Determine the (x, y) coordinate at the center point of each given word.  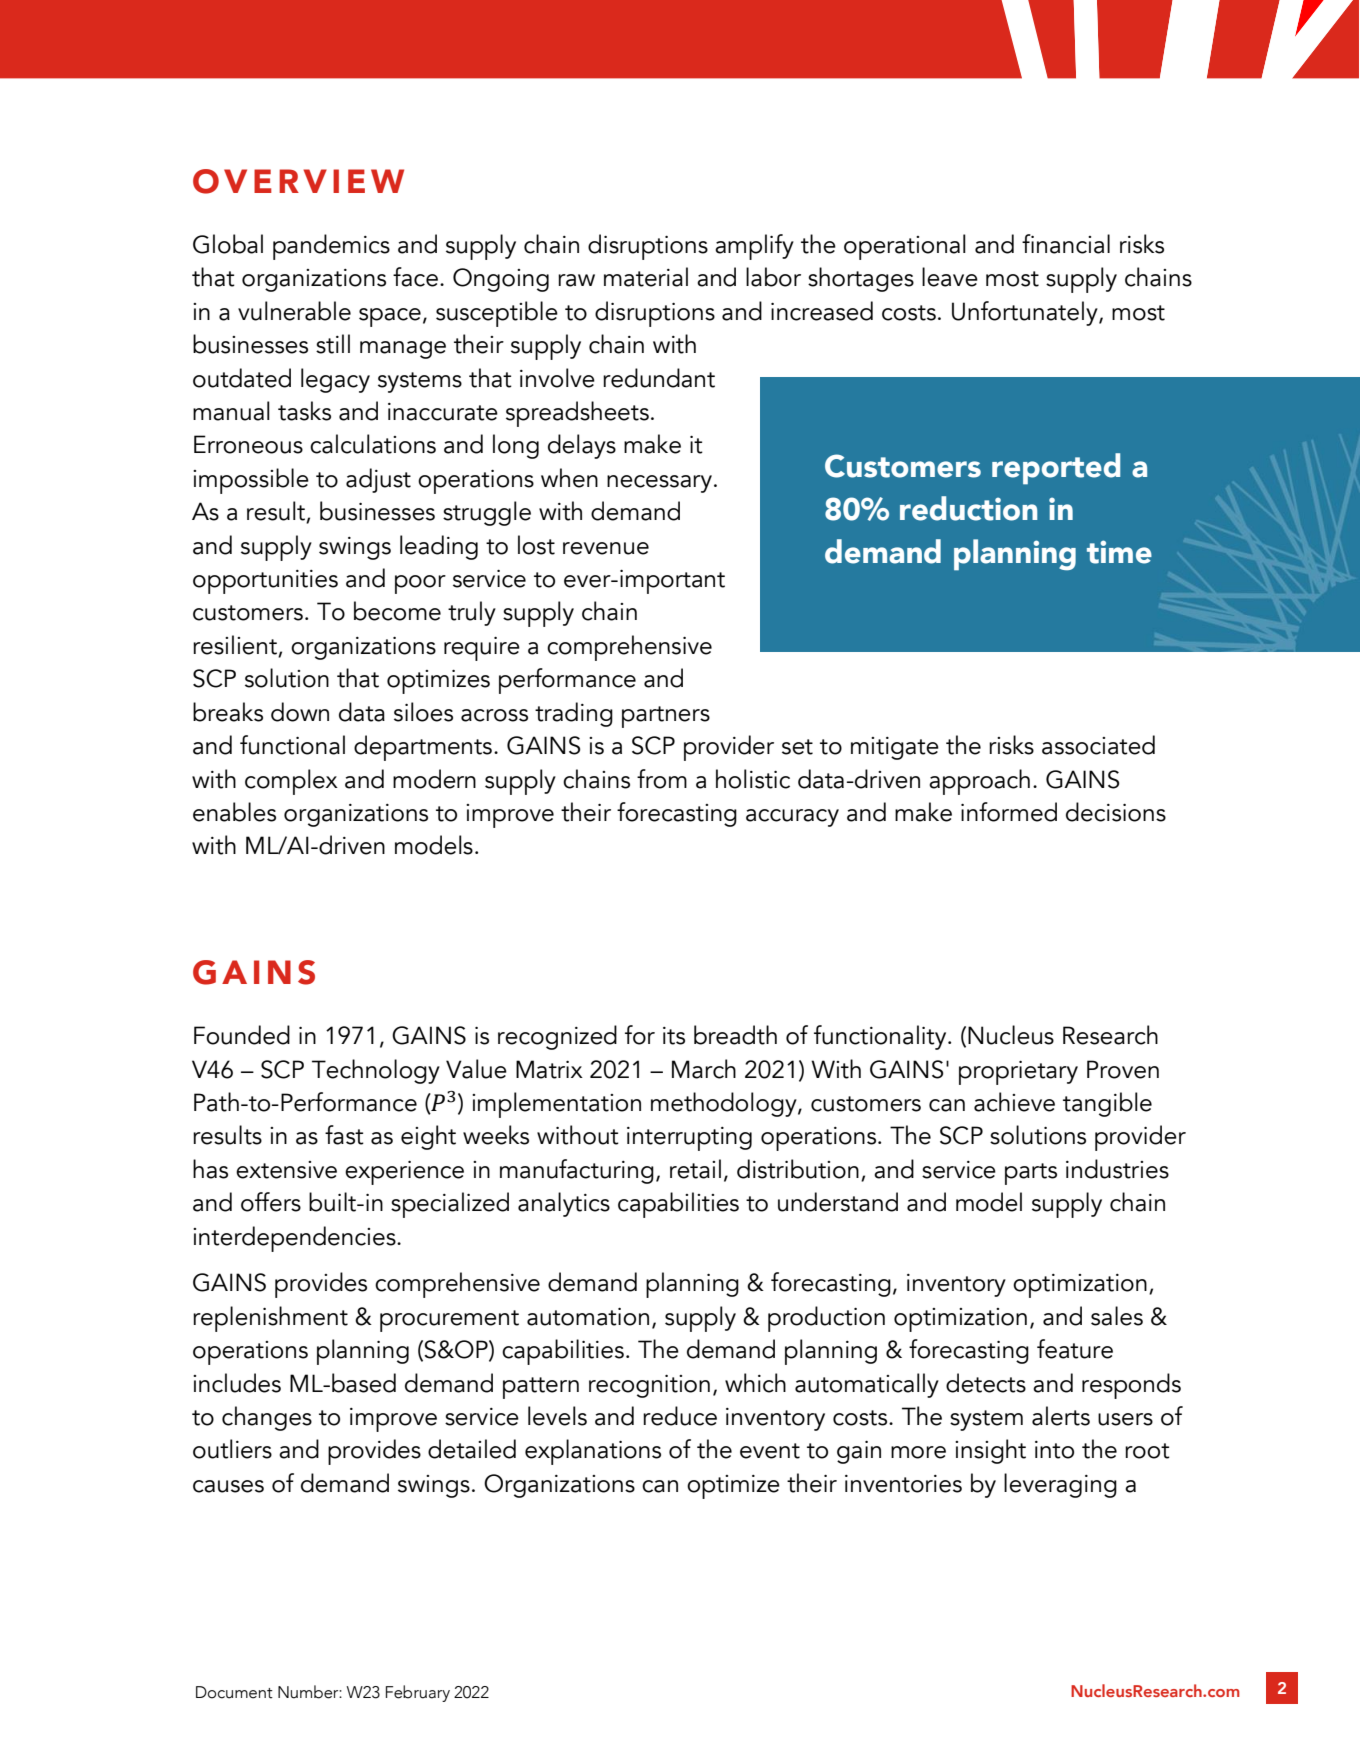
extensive (286, 1170)
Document (234, 1692)
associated (1098, 745)
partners (666, 717)
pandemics (331, 247)
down (300, 712)
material (646, 277)
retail (695, 1169)
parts (1031, 1174)
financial (1066, 244)
